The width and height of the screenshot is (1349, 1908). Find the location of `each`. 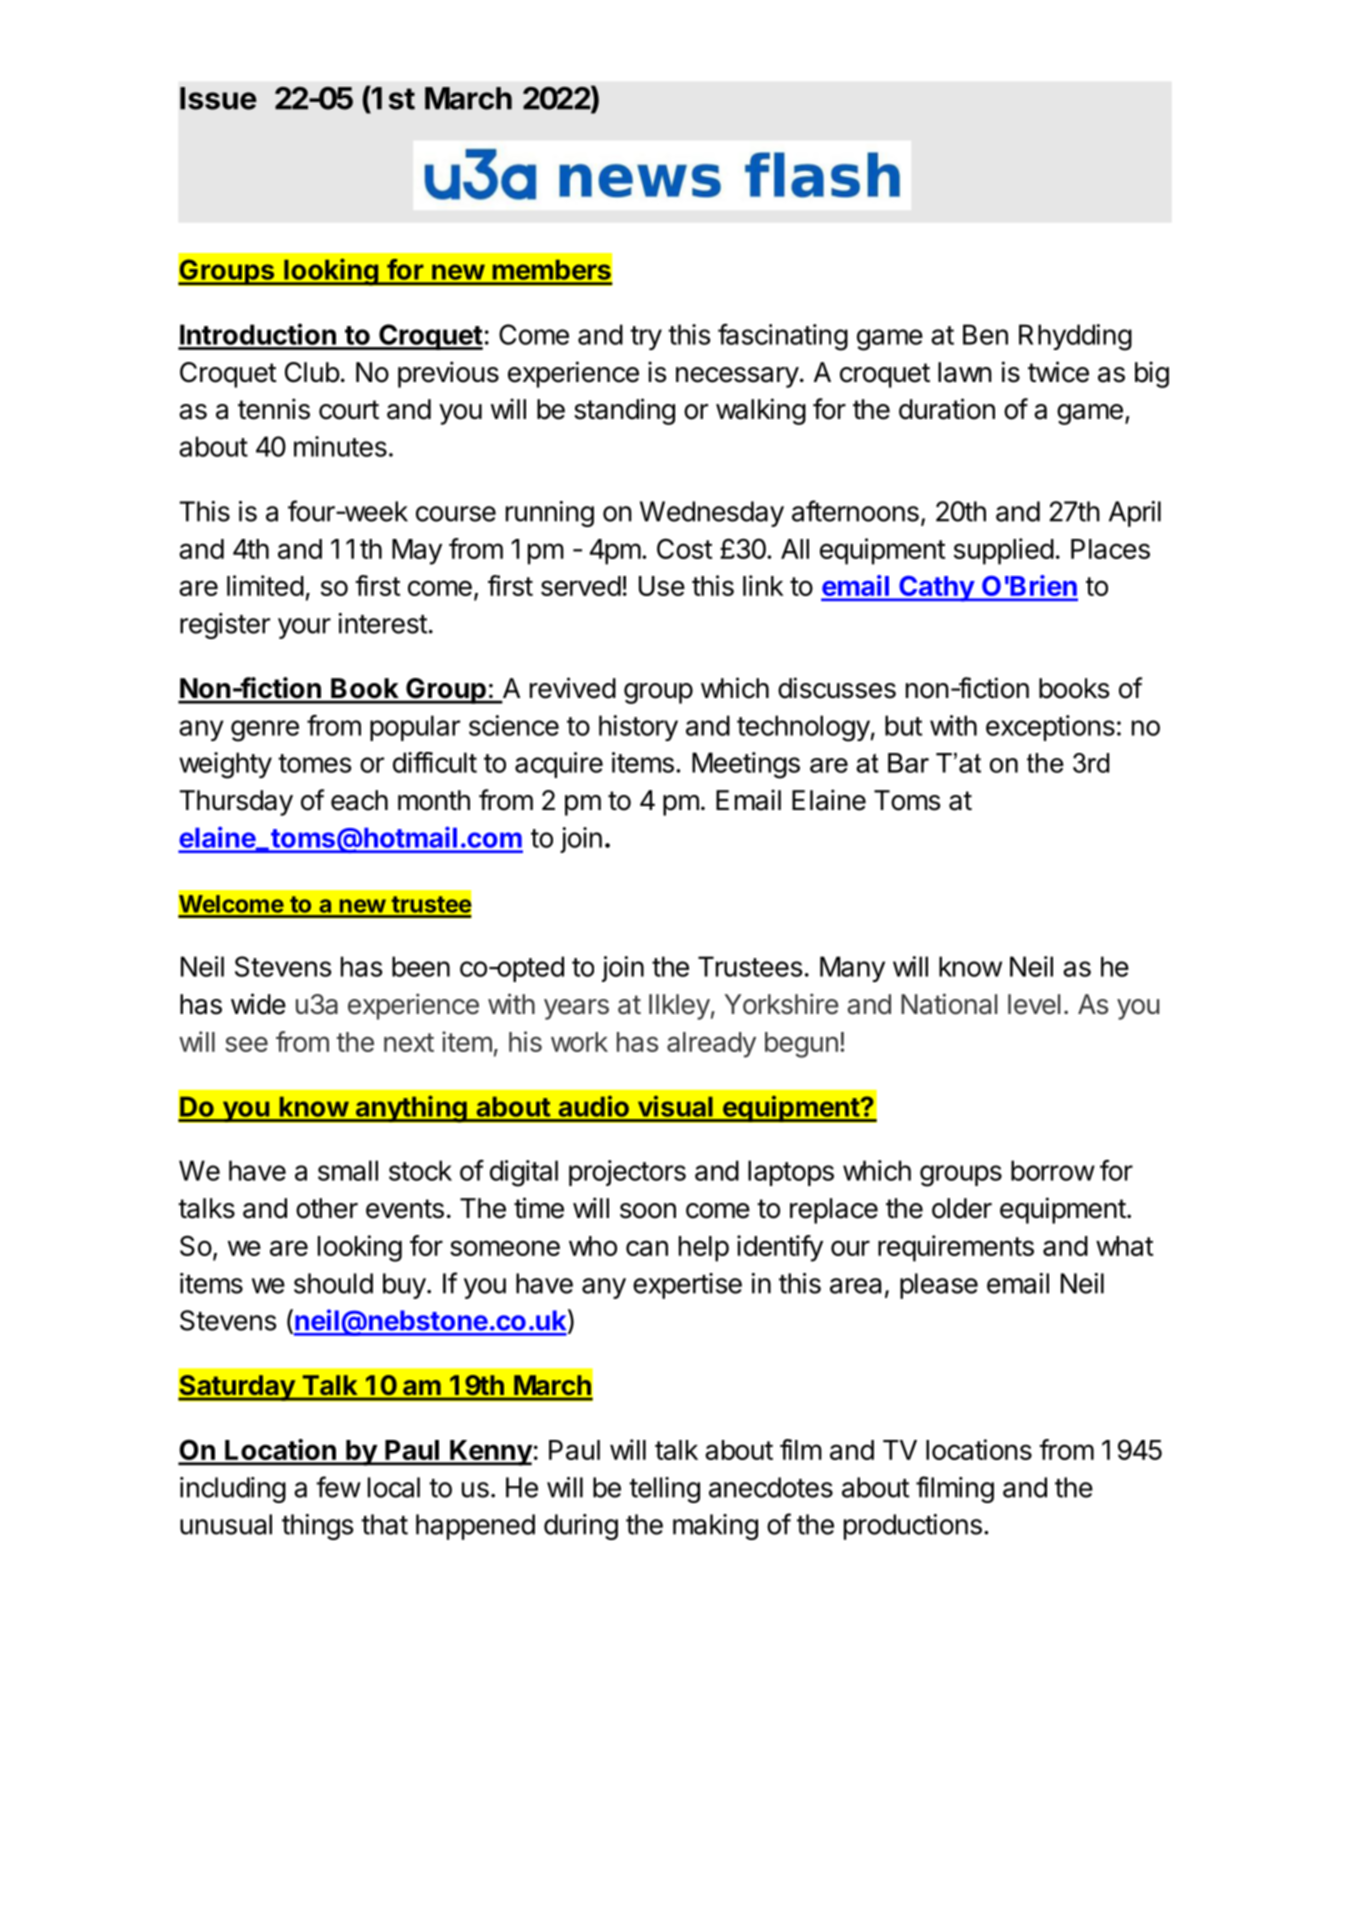

each is located at coordinates (359, 800).
